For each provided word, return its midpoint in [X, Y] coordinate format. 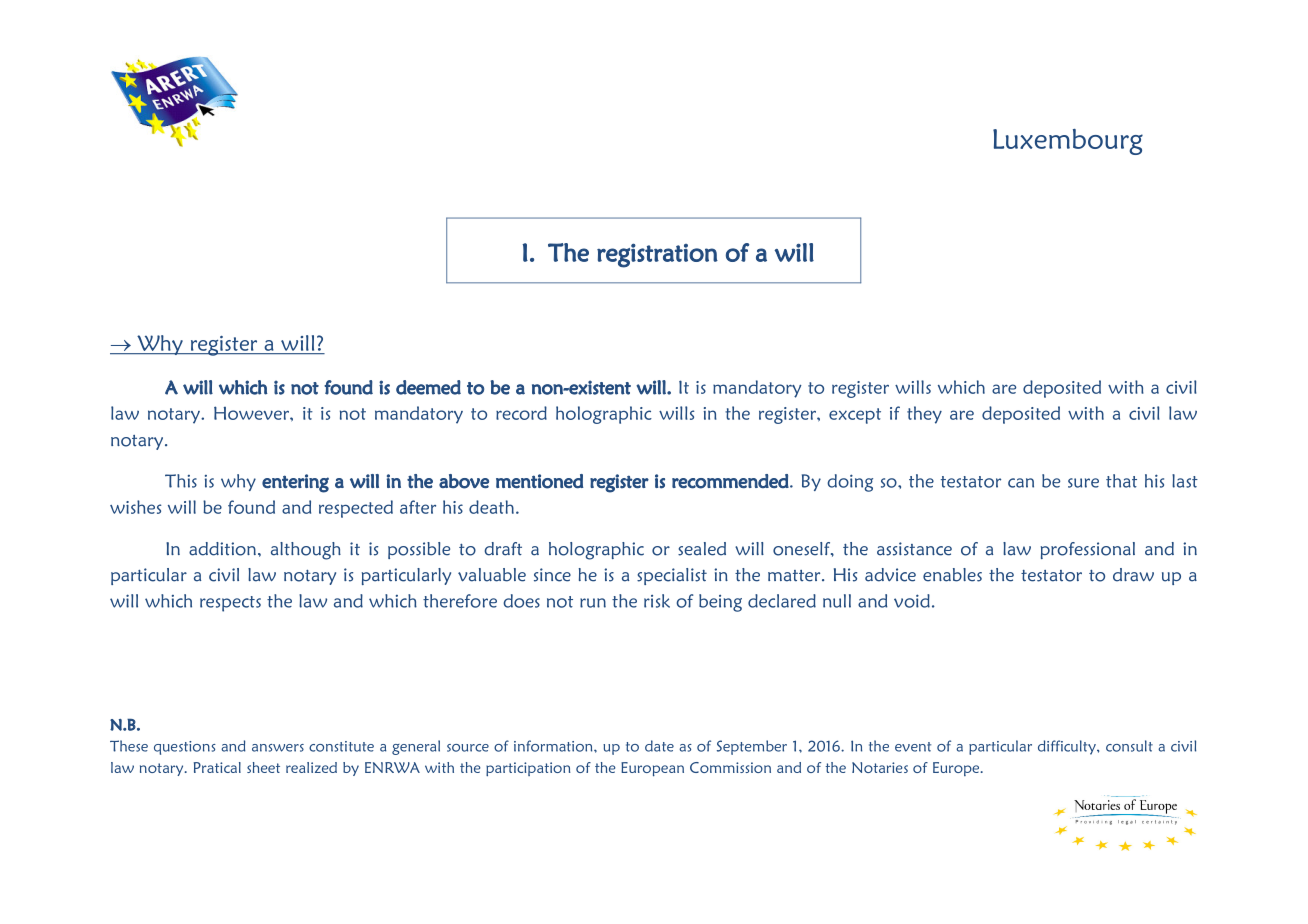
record [521, 413]
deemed [428, 387]
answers [278, 748]
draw [1133, 575]
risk [657, 601]
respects [230, 604]
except [855, 416]
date [659, 746]
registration [657, 255]
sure [1083, 483]
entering [295, 483]
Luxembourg [1068, 142]
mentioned [539, 481]
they [924, 415]
